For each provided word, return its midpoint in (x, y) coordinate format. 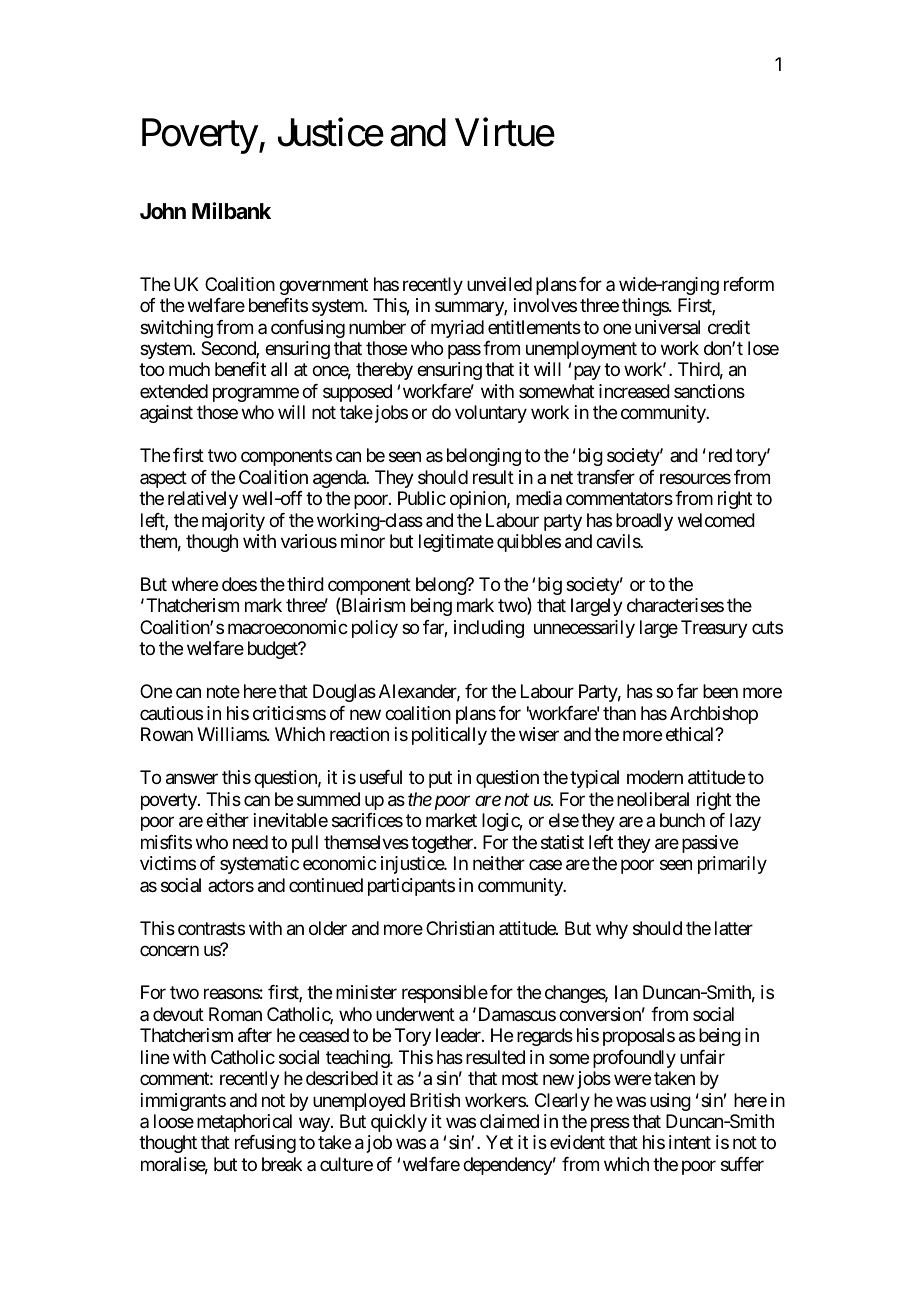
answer (192, 779)
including (489, 629)
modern (655, 777)
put (440, 780)
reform (749, 284)
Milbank (231, 211)
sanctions (709, 391)
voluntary (491, 414)
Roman (235, 1014)
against (166, 414)
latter (734, 928)
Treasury (714, 629)
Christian (460, 928)
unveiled (499, 284)
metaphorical (244, 1123)
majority (233, 522)
